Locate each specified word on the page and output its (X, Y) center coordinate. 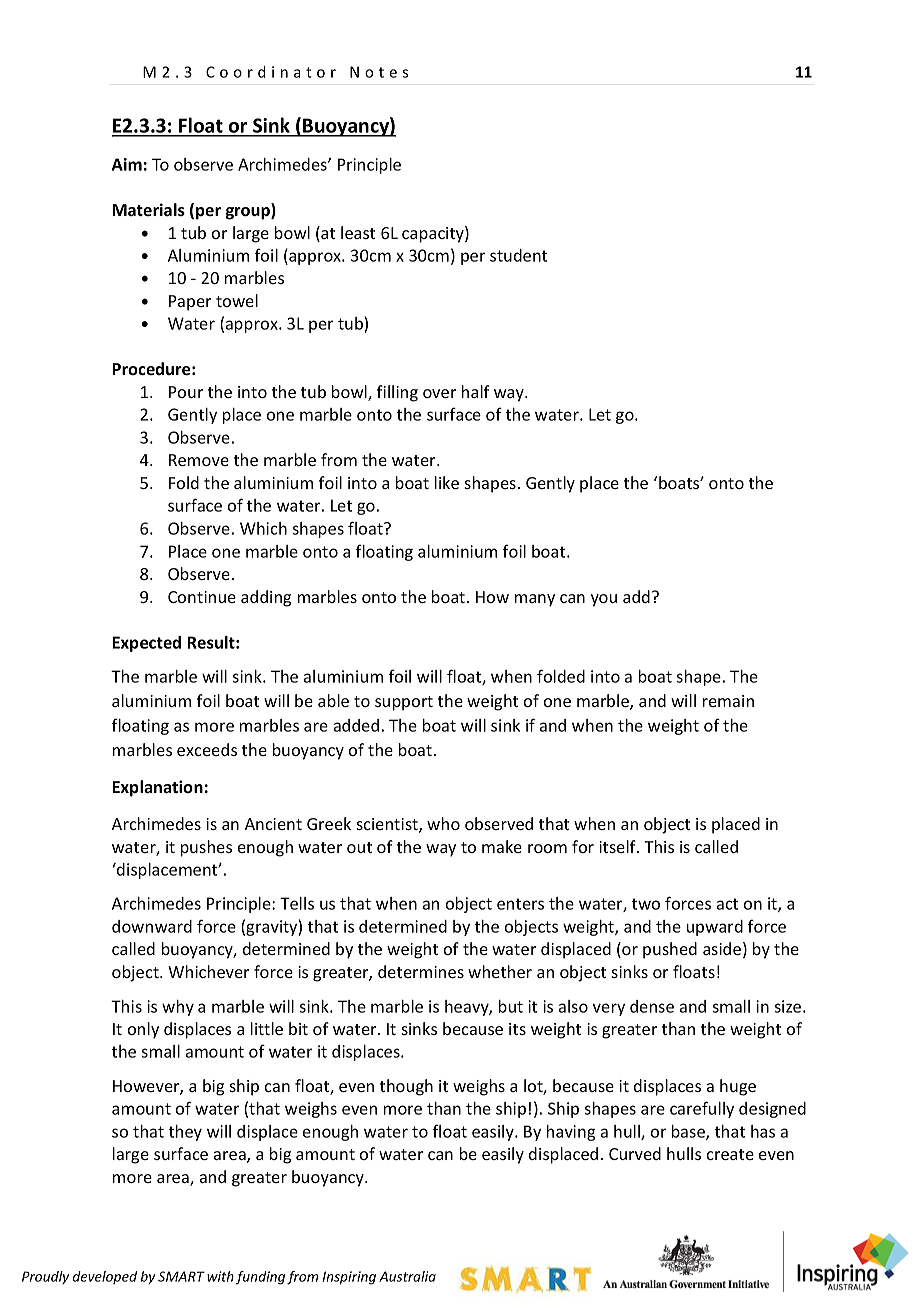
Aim (127, 164)
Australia (407, 1276)
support (404, 703)
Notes (379, 72)
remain (728, 701)
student (518, 255)
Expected (146, 644)
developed (105, 1277)
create (730, 1154)
